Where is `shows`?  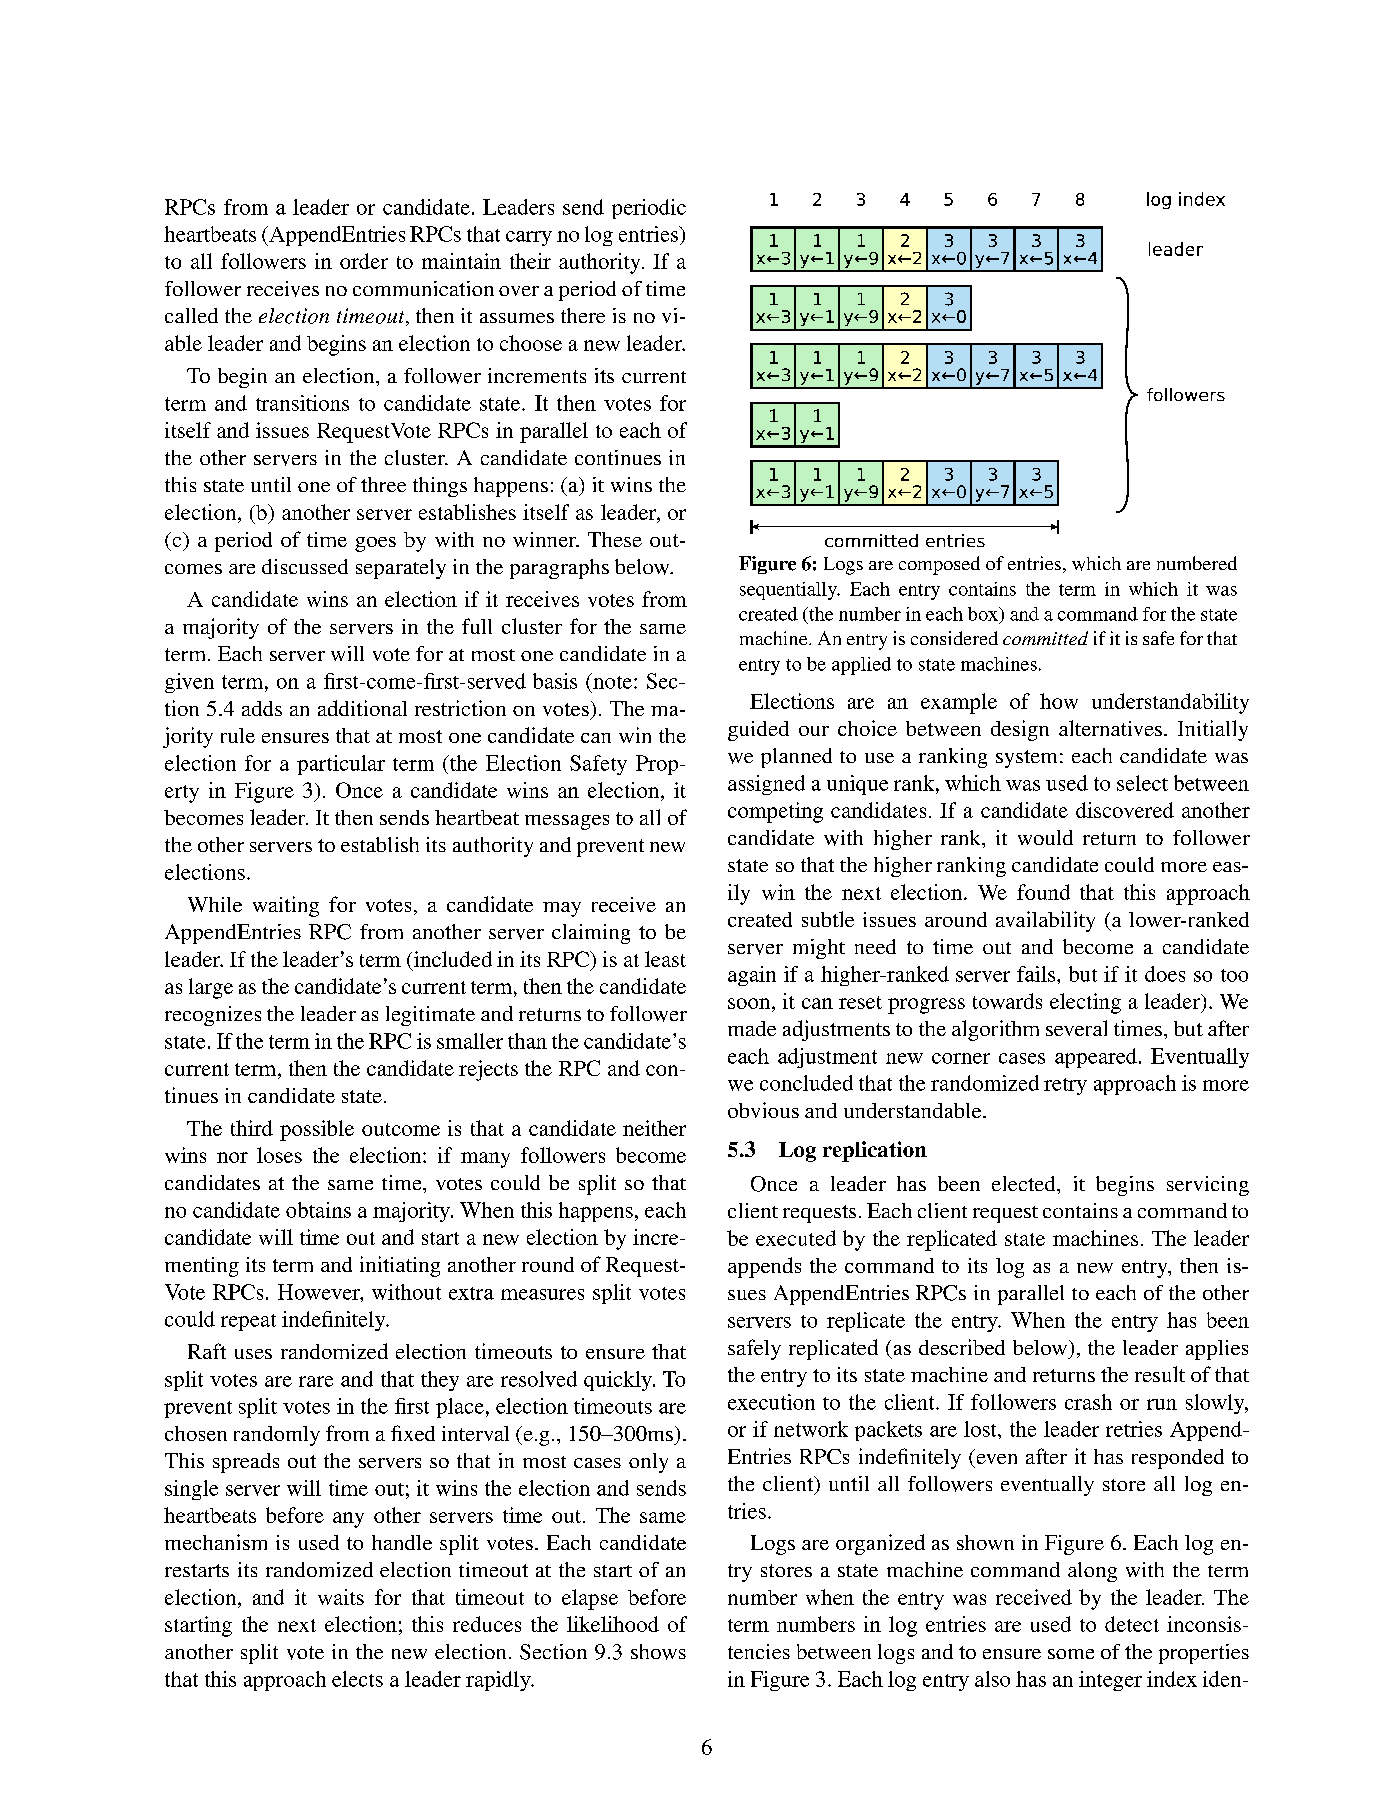
shows is located at coordinates (658, 1652).
